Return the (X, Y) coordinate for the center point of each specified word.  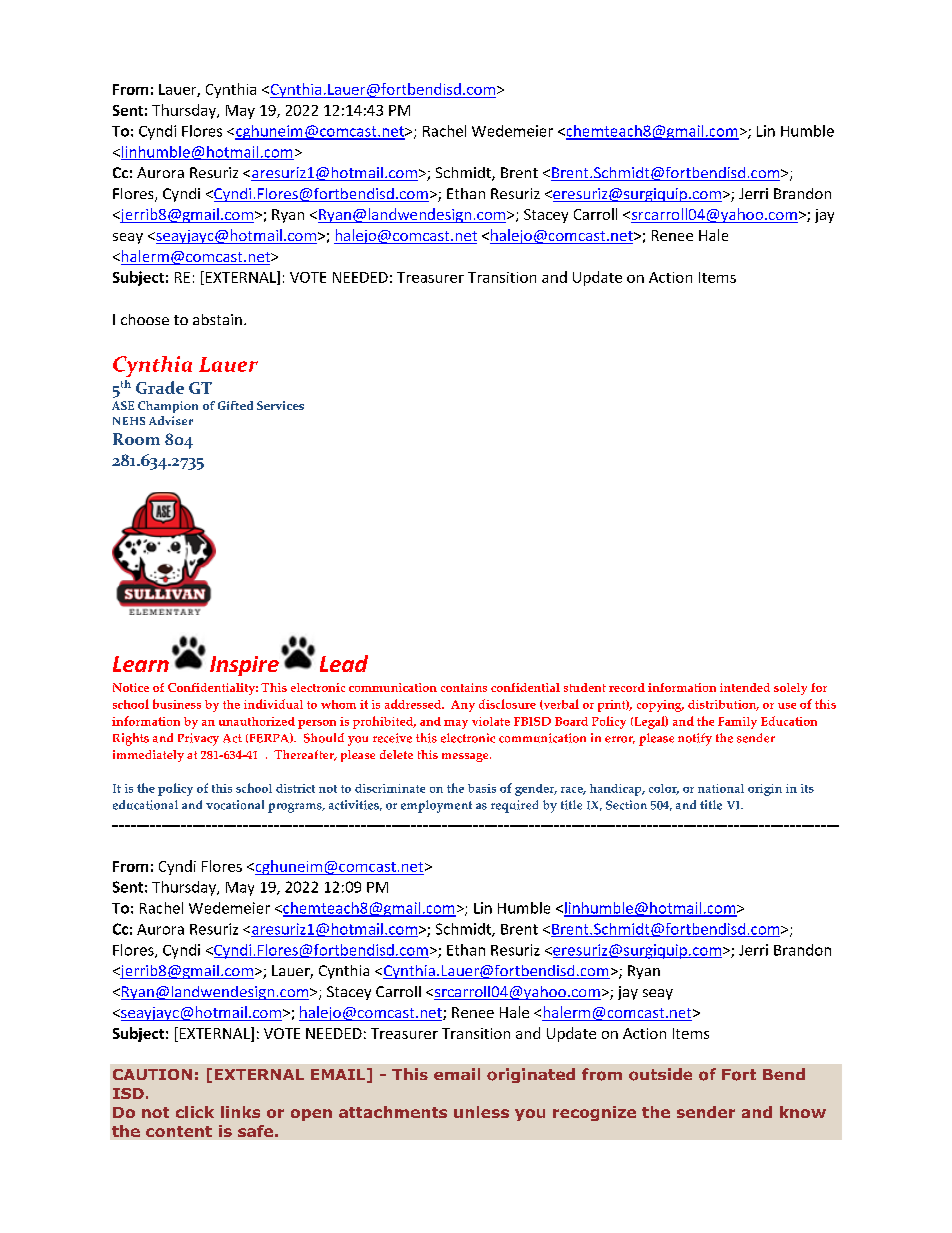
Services (280, 405)
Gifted (235, 405)
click (195, 1112)
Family (737, 723)
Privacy (198, 739)
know (803, 1112)
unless (481, 1112)
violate (491, 721)
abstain (217, 319)
